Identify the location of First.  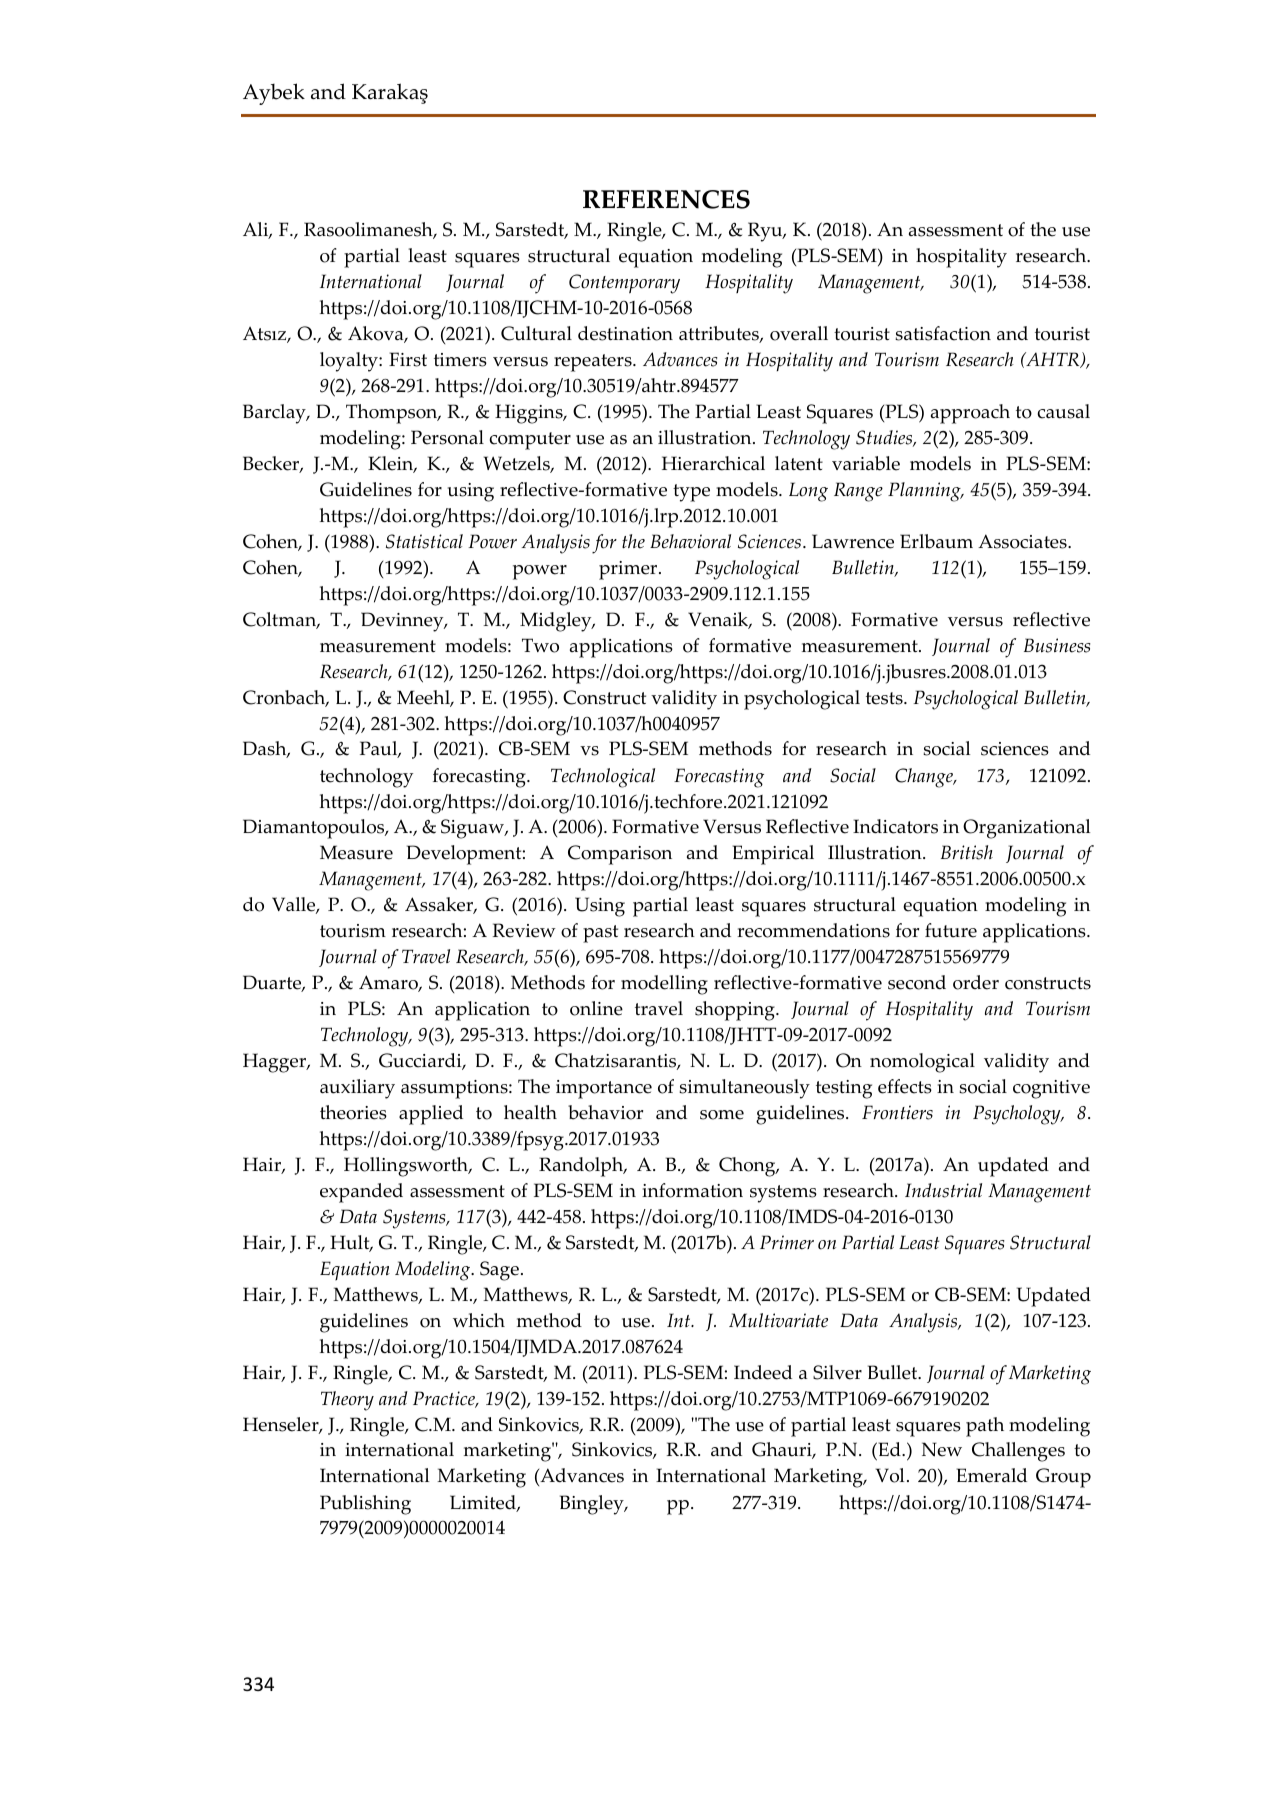
(408, 359).
